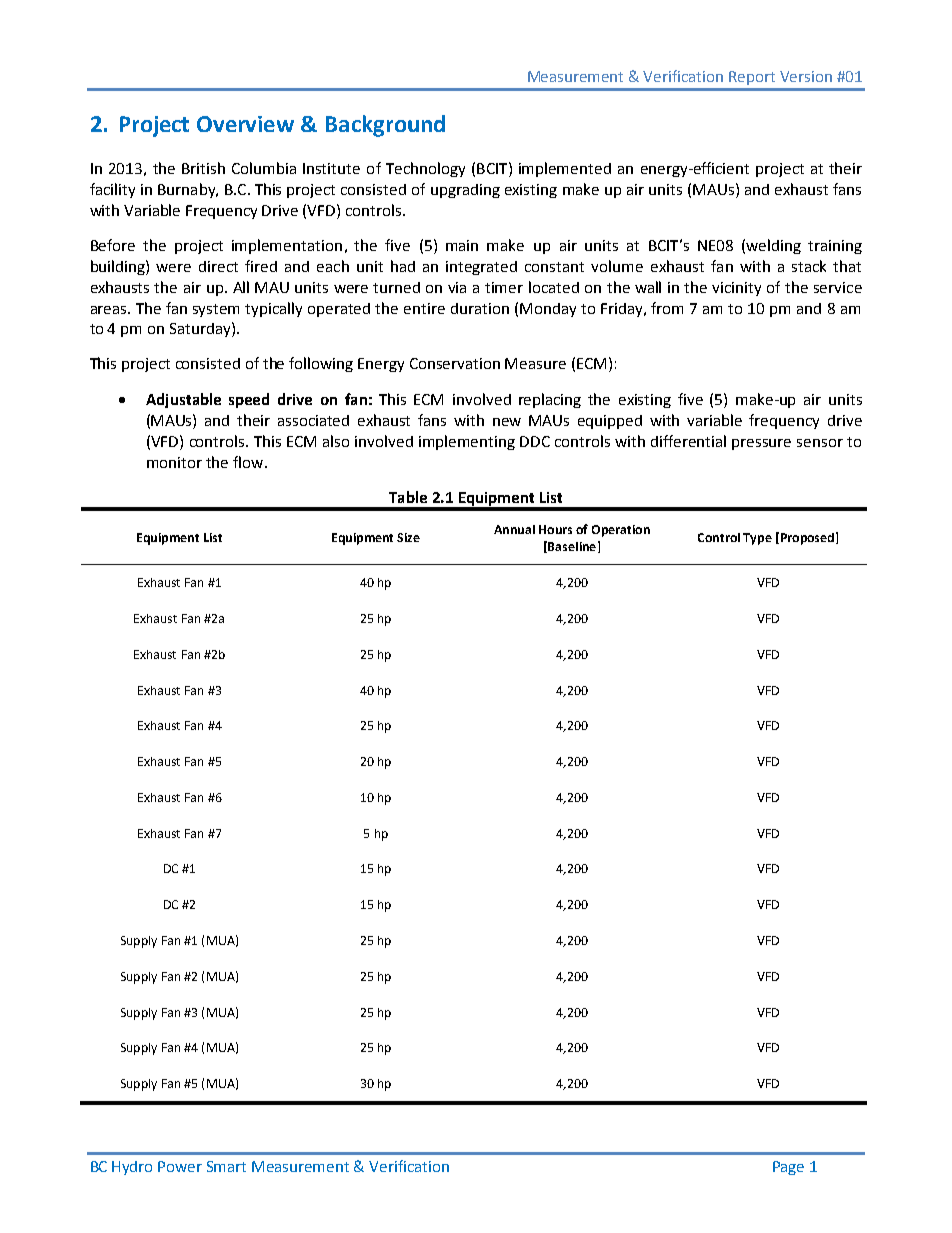 Image resolution: width=952 pixels, height=1233 pixels. I want to click on Smart, so click(226, 1166).
